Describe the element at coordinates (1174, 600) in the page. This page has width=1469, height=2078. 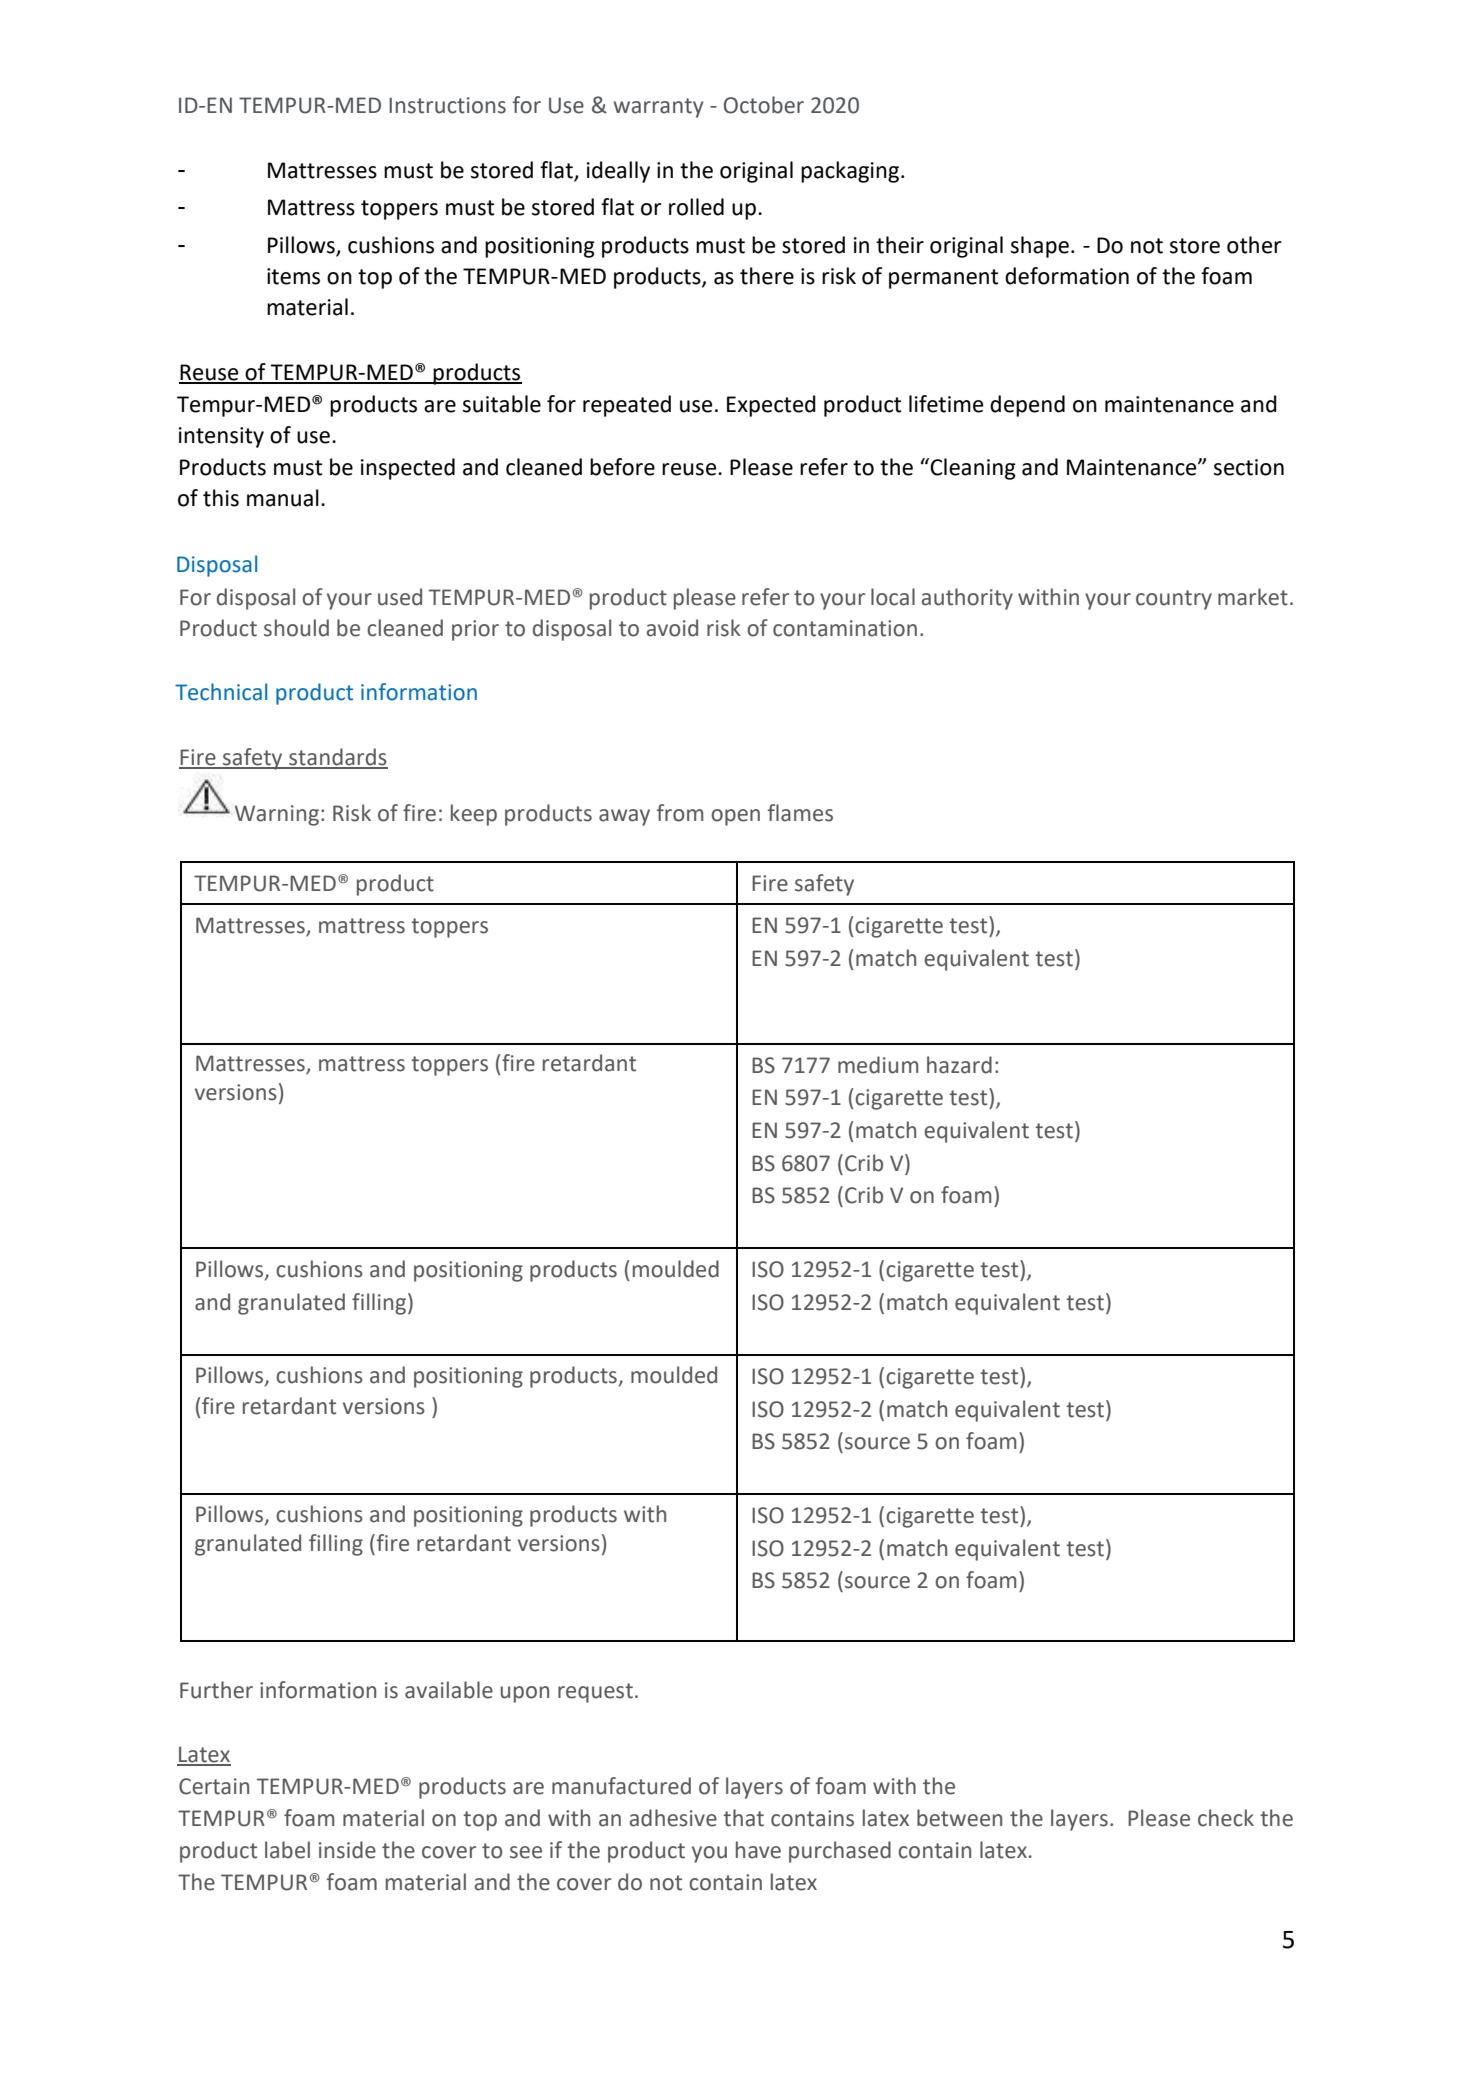
I see `country` at that location.
